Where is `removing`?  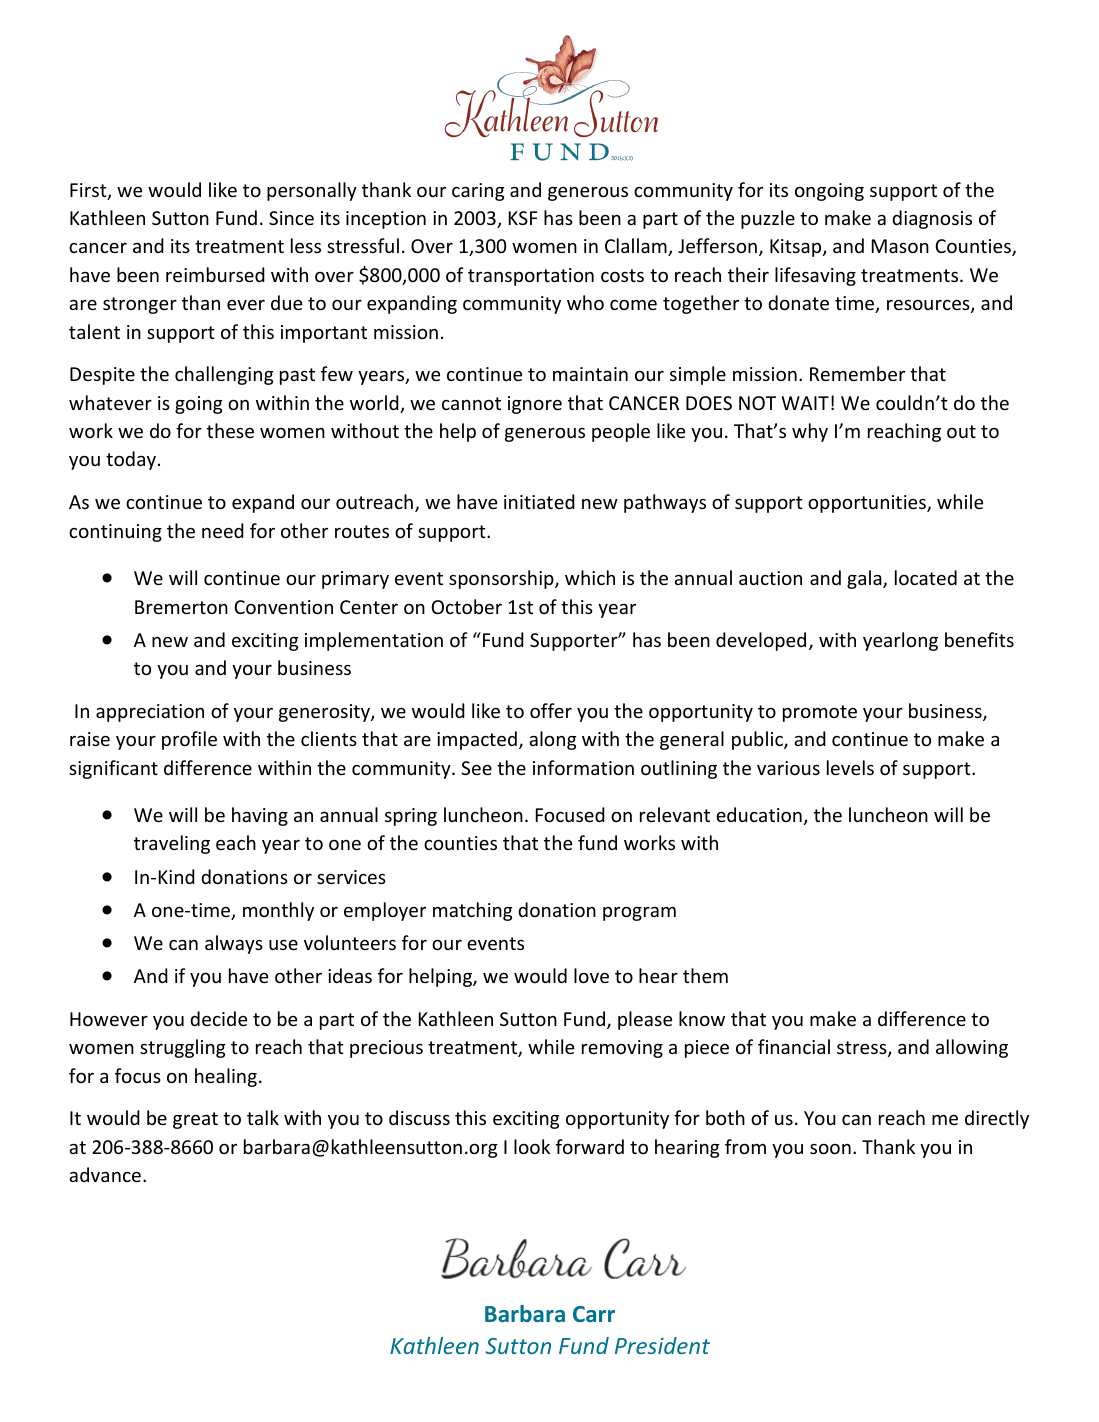
removing is located at coordinates (622, 1049).
